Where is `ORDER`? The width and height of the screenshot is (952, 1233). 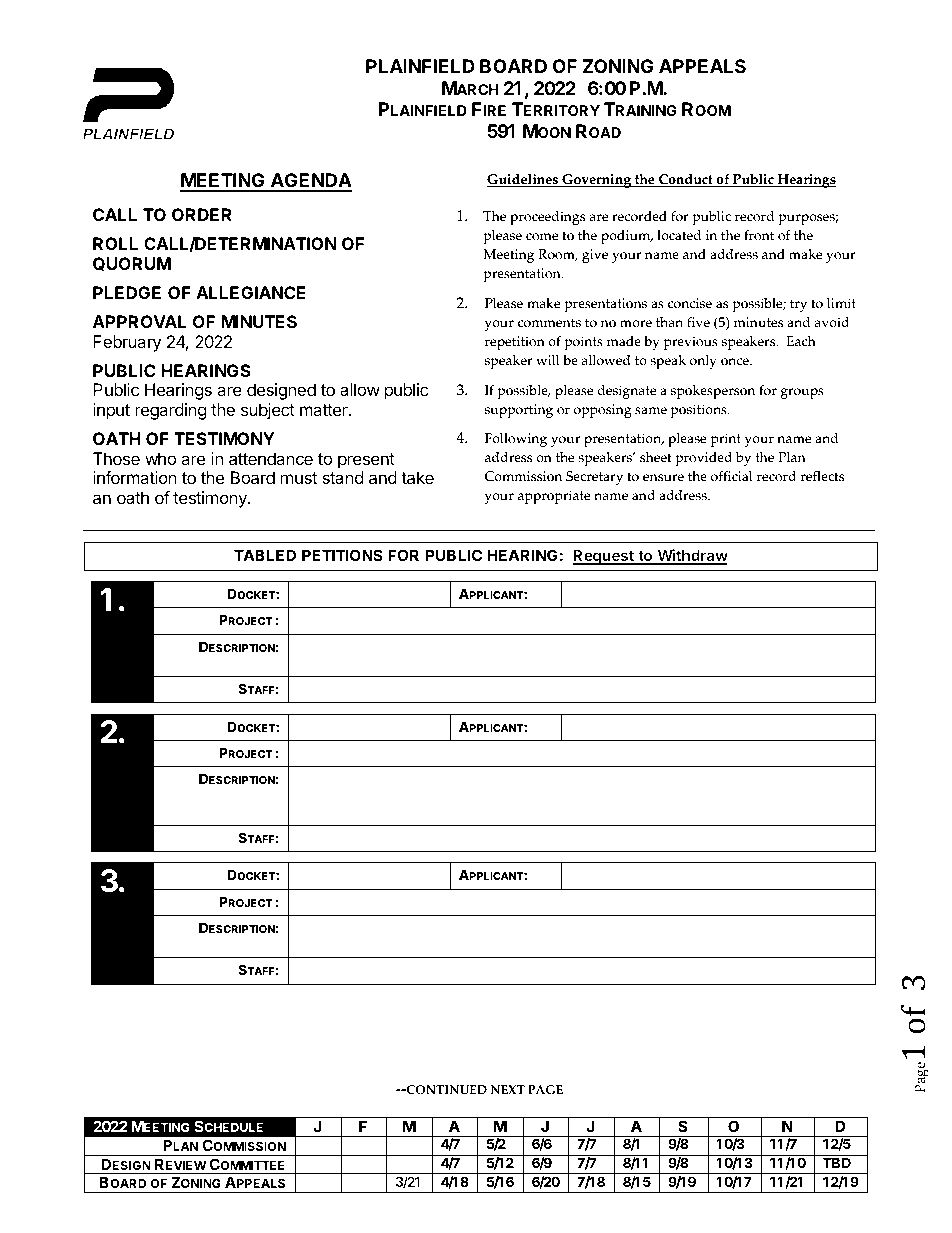
ORDER is located at coordinates (202, 214).
